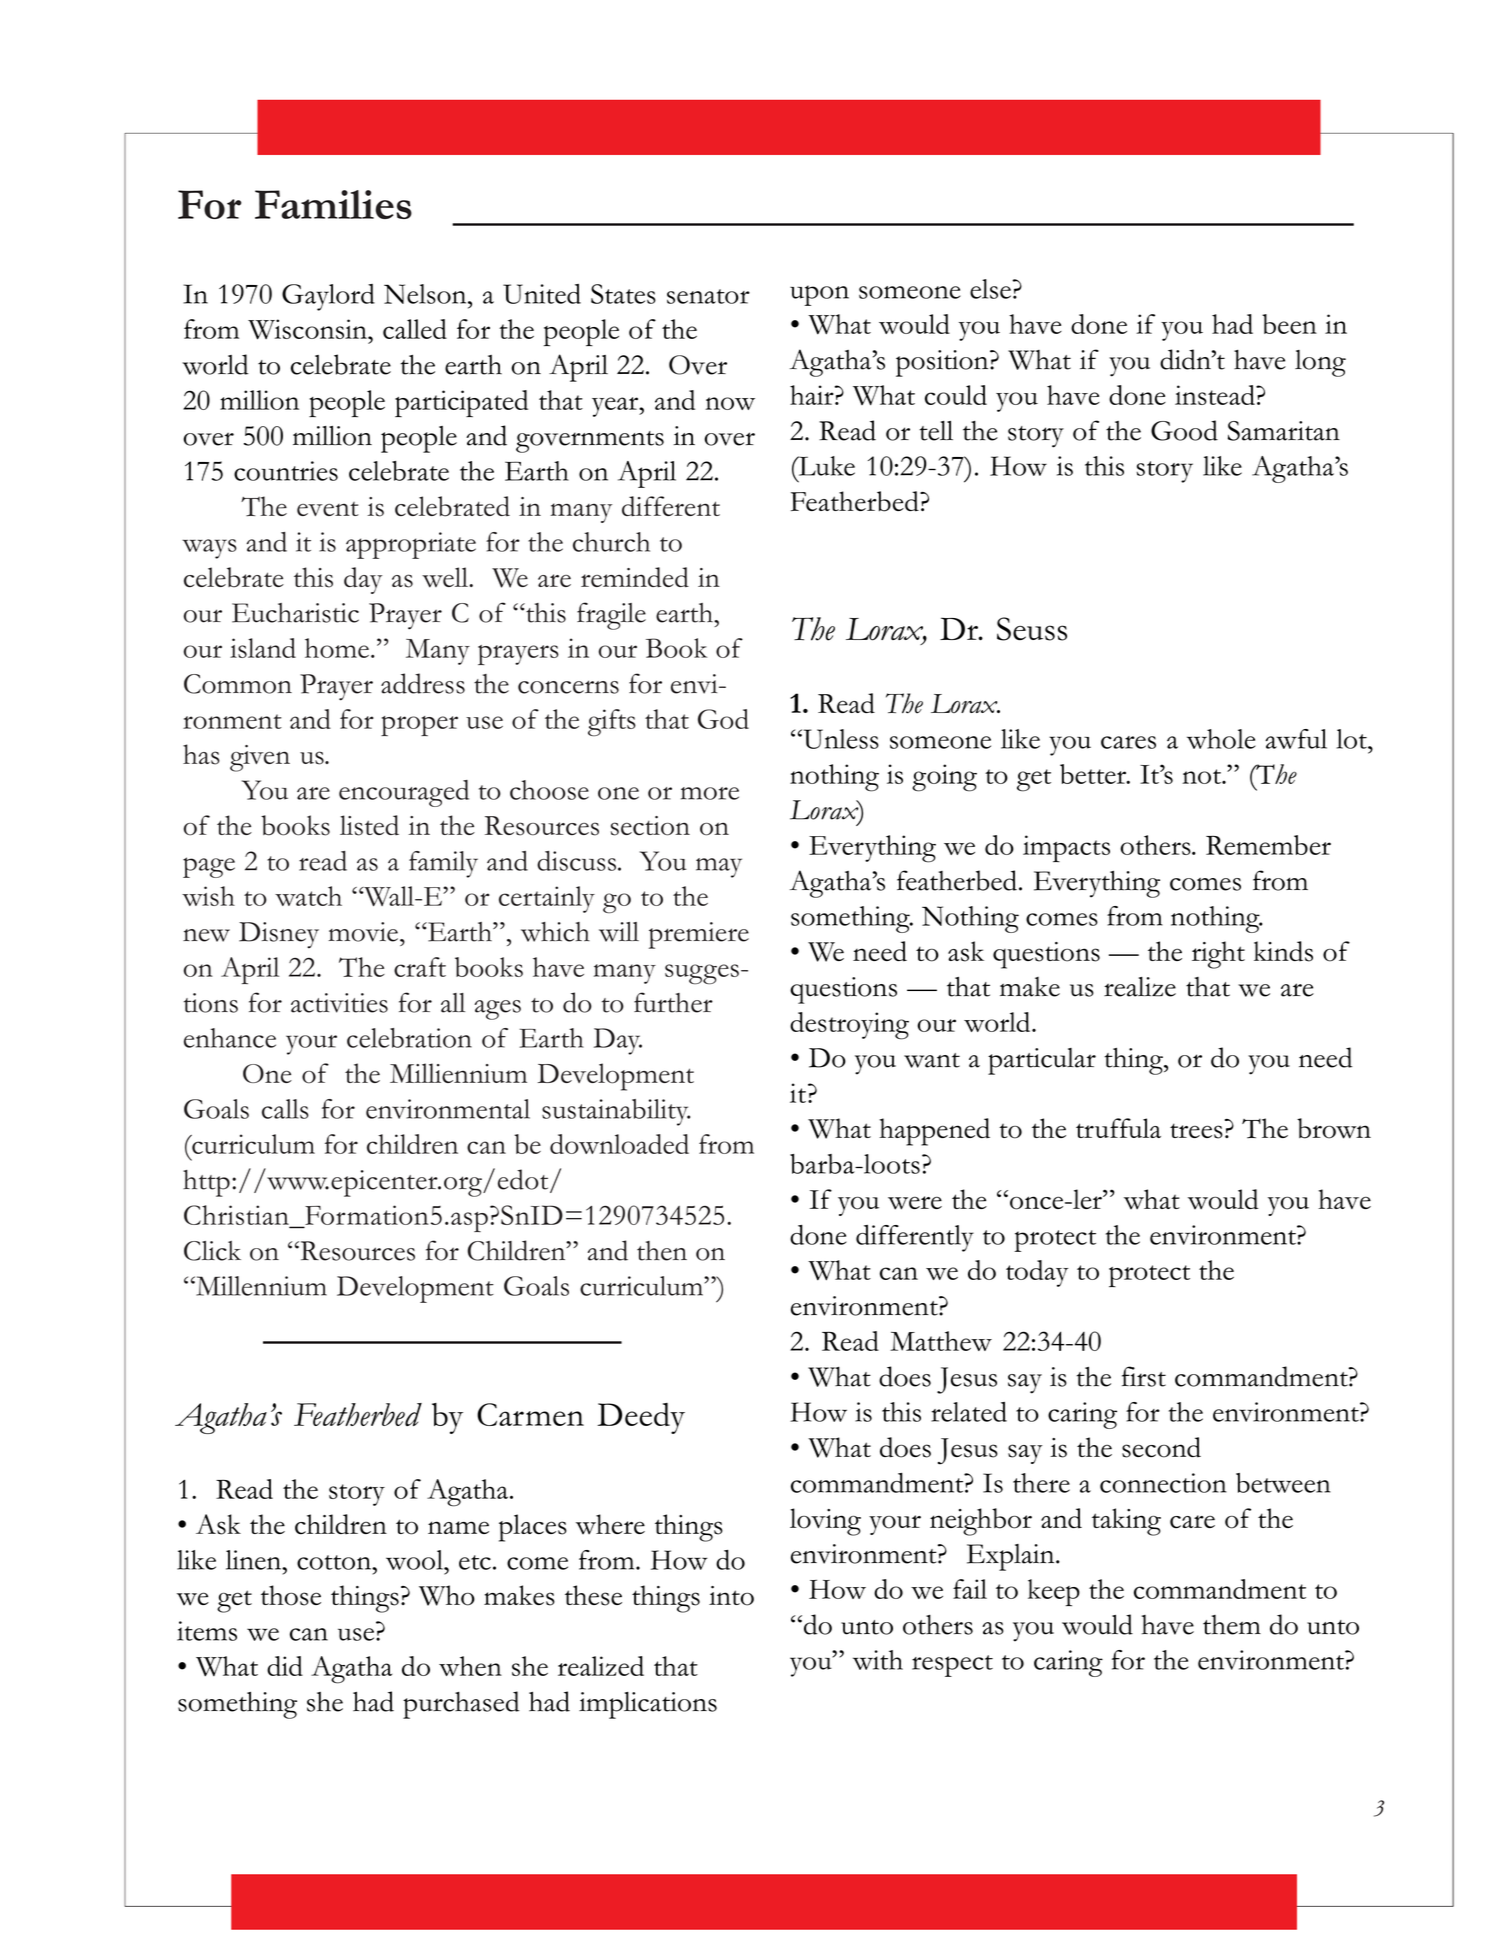  I want to click on premiere, so click(699, 935).
